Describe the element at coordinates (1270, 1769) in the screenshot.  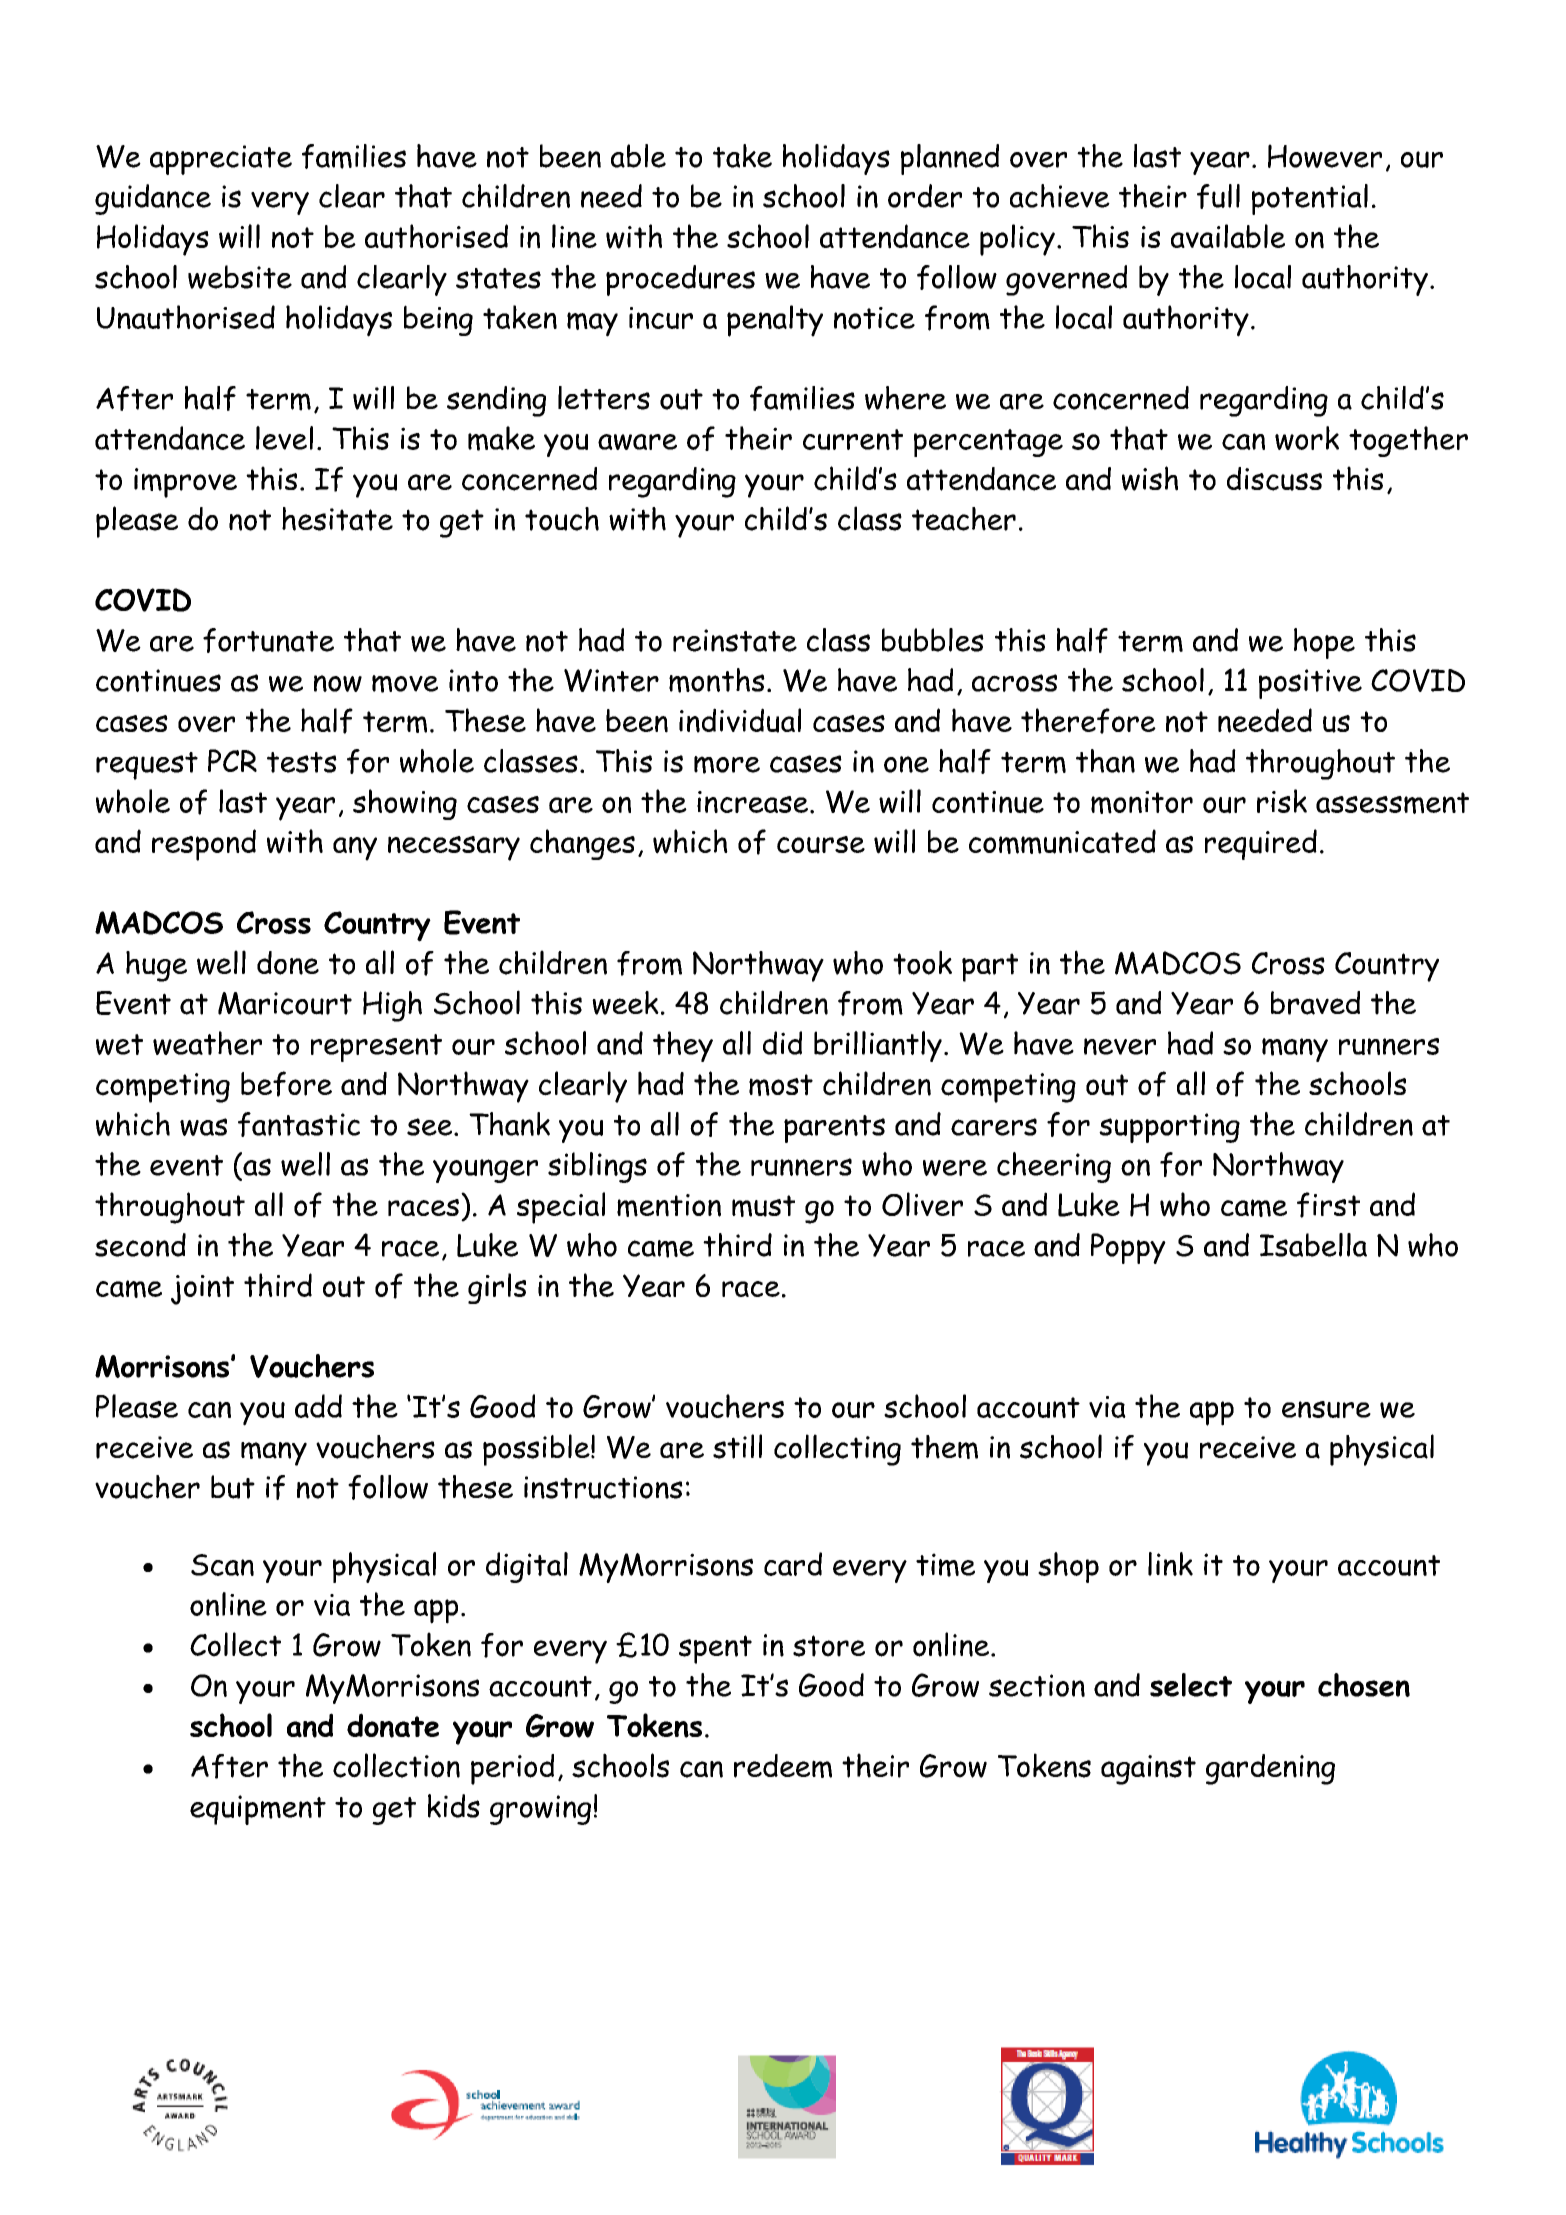
I see `gardening` at that location.
